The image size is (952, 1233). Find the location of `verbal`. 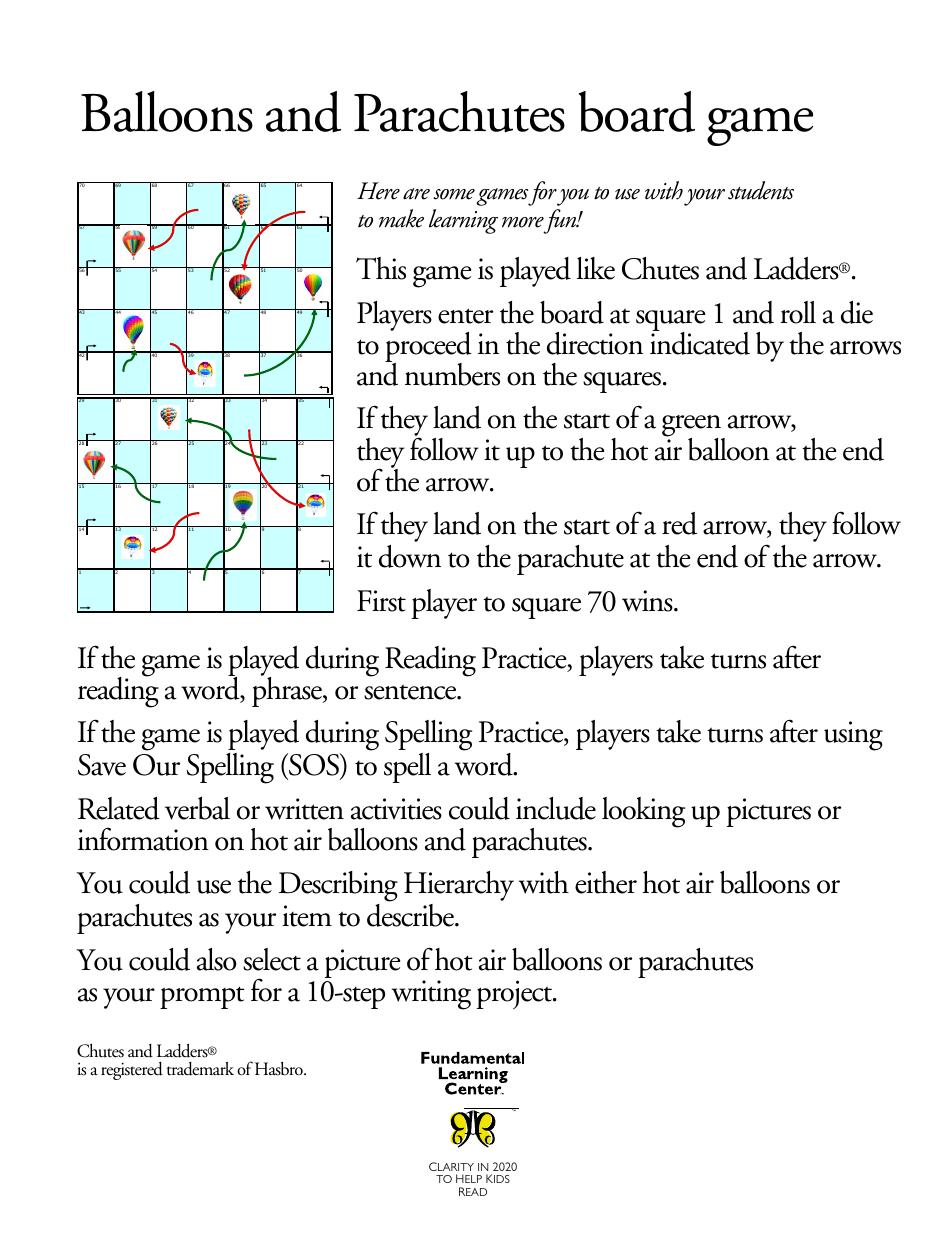

verbal is located at coordinates (197, 808).
